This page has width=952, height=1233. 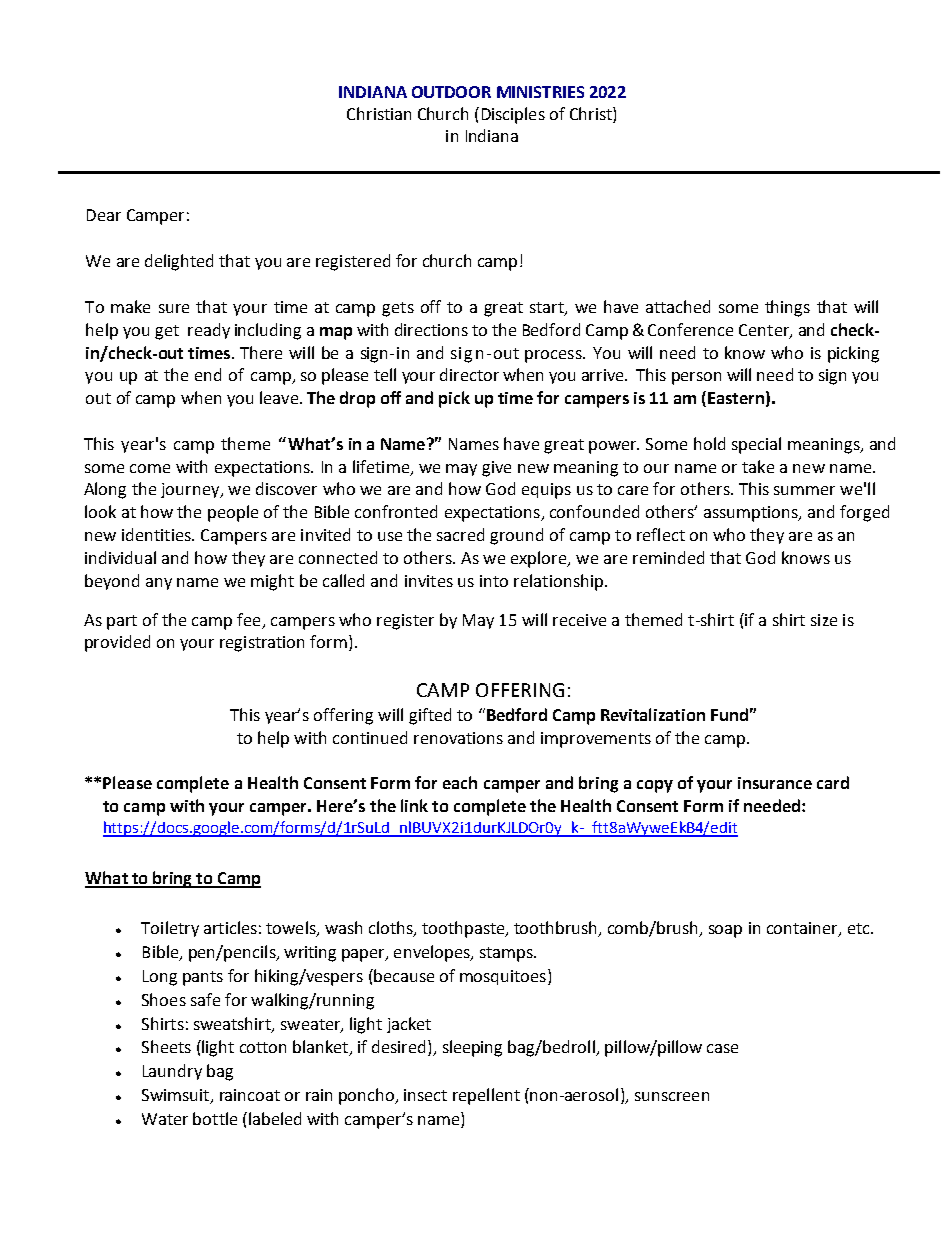 What do you see at coordinates (775, 783) in the page?
I see `insurance` at bounding box center [775, 783].
